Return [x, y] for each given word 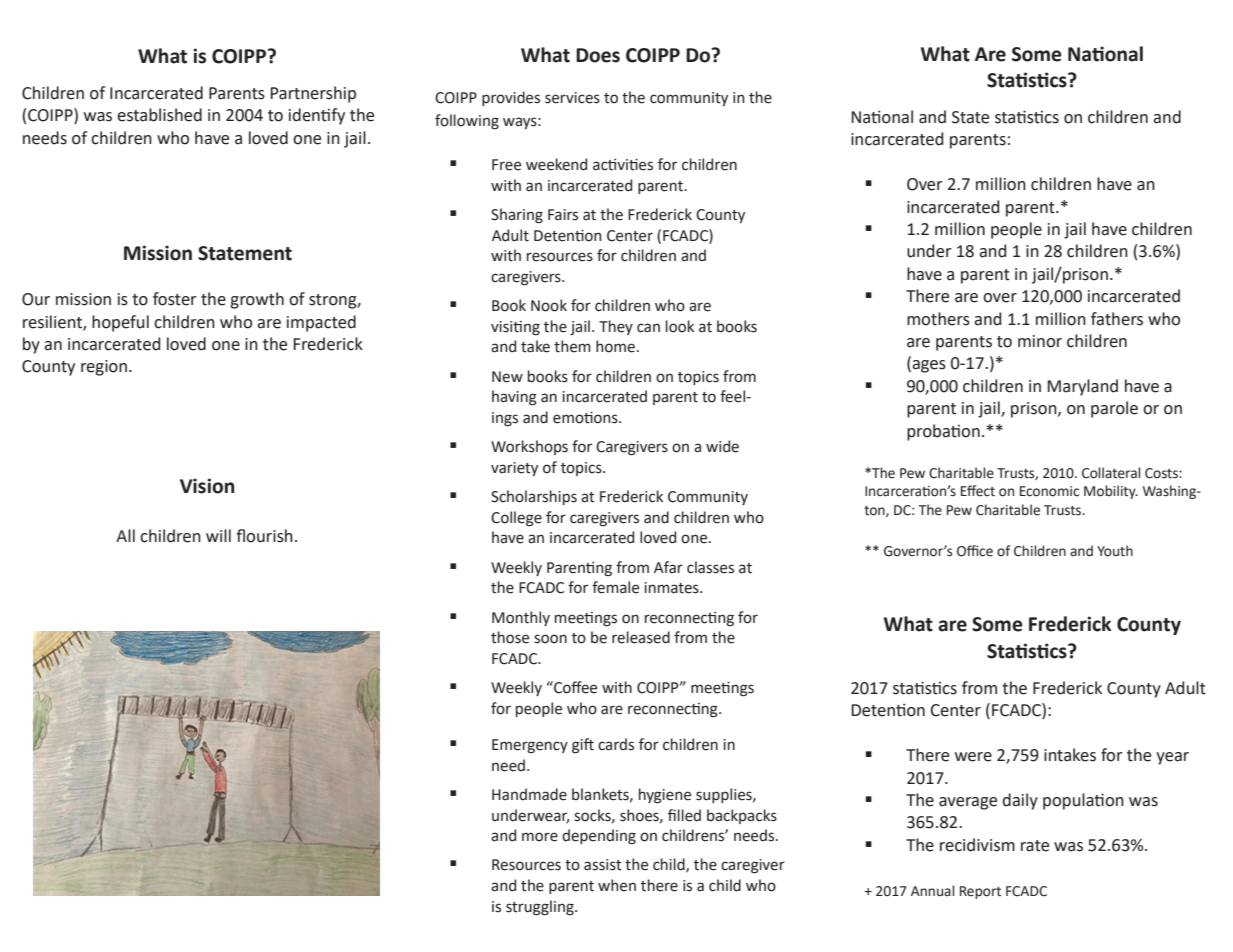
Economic [1049, 491]
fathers [1117, 319]
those [510, 637]
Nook [549, 305]
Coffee [574, 687]
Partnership [313, 94]
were [973, 757]
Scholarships [534, 497]
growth [257, 300]
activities [623, 165]
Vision [207, 486]
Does [598, 55]
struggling [541, 908]
